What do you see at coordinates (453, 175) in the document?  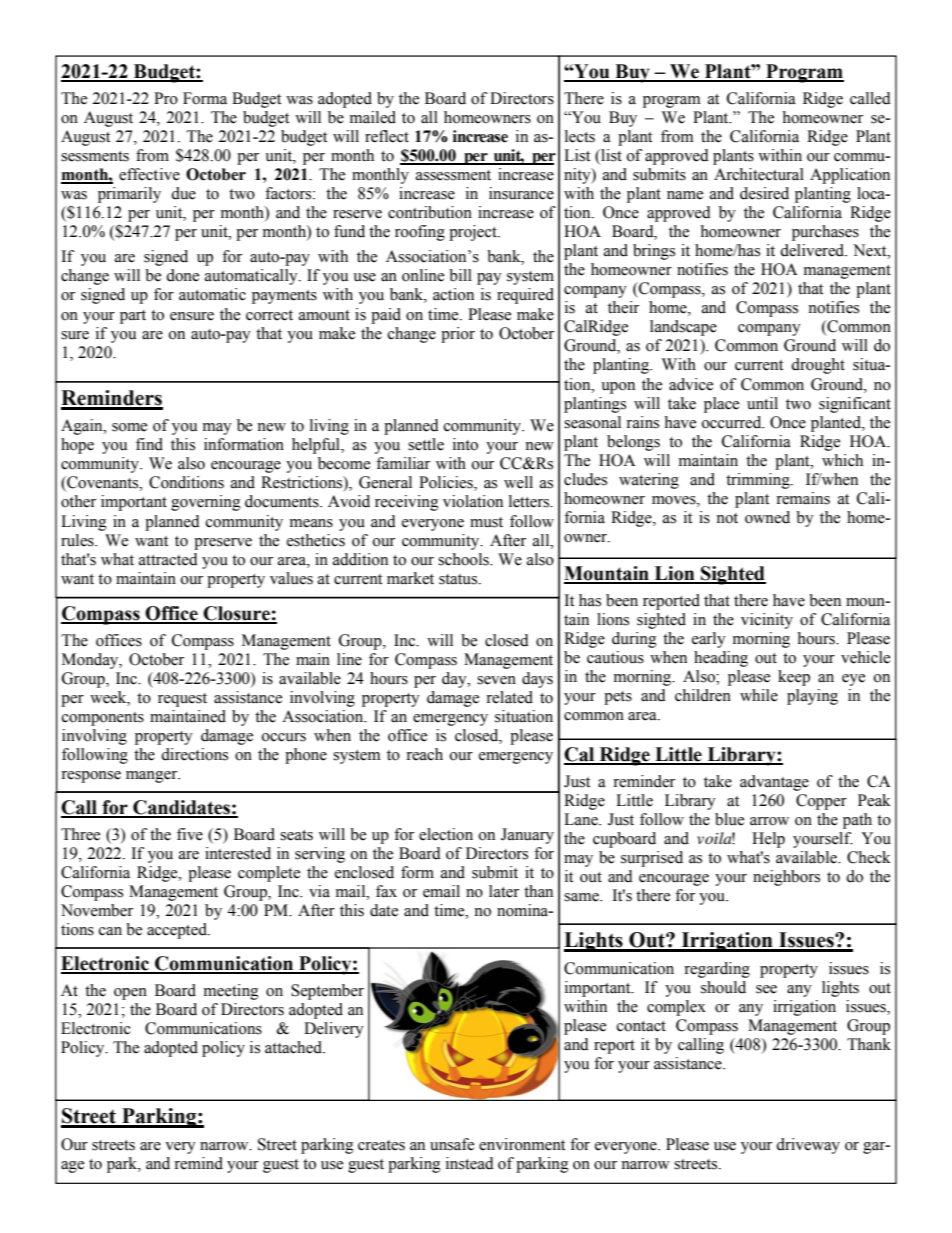 I see `assessment` at bounding box center [453, 175].
